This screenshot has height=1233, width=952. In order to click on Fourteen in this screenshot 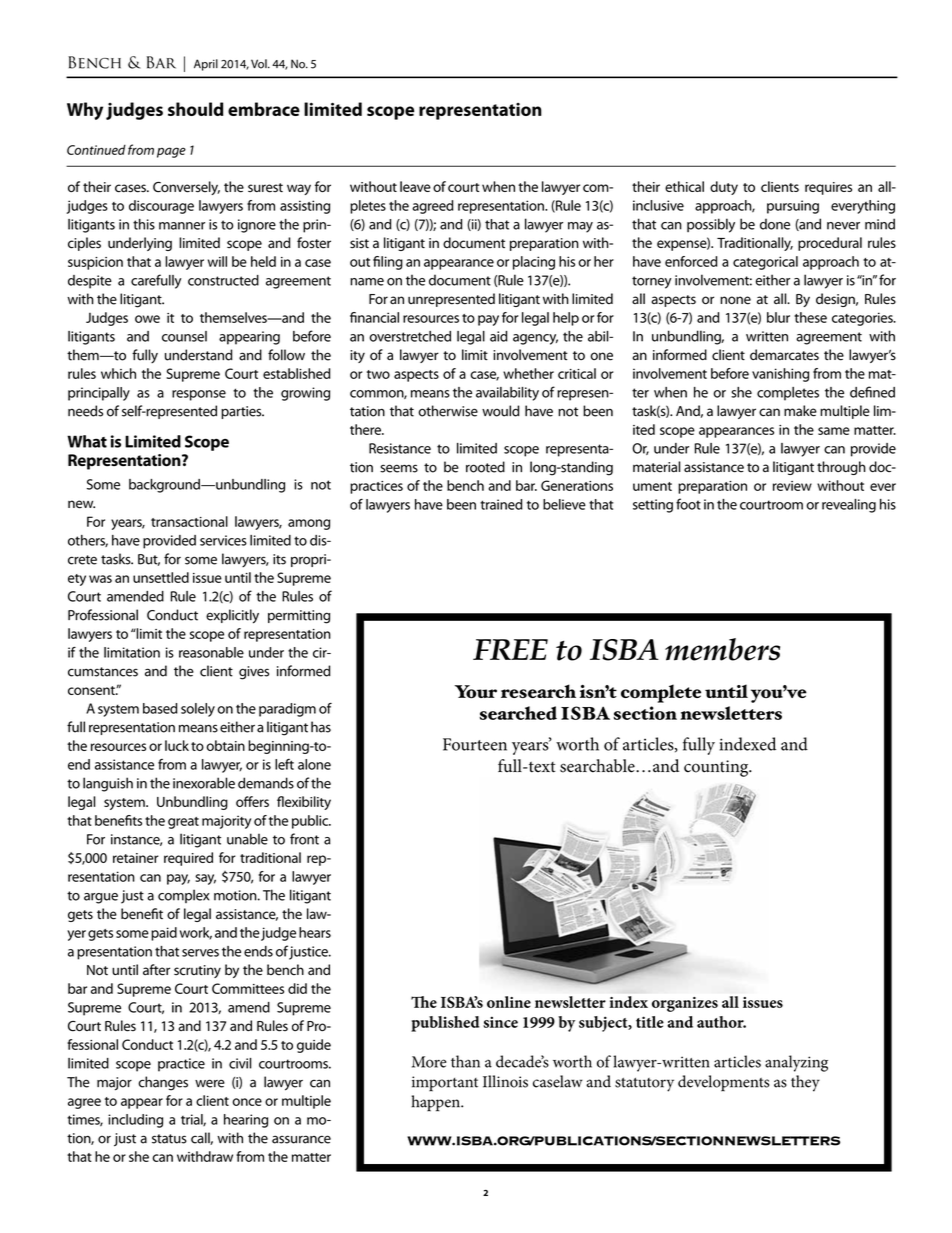, I will do `click(475, 744)`.
